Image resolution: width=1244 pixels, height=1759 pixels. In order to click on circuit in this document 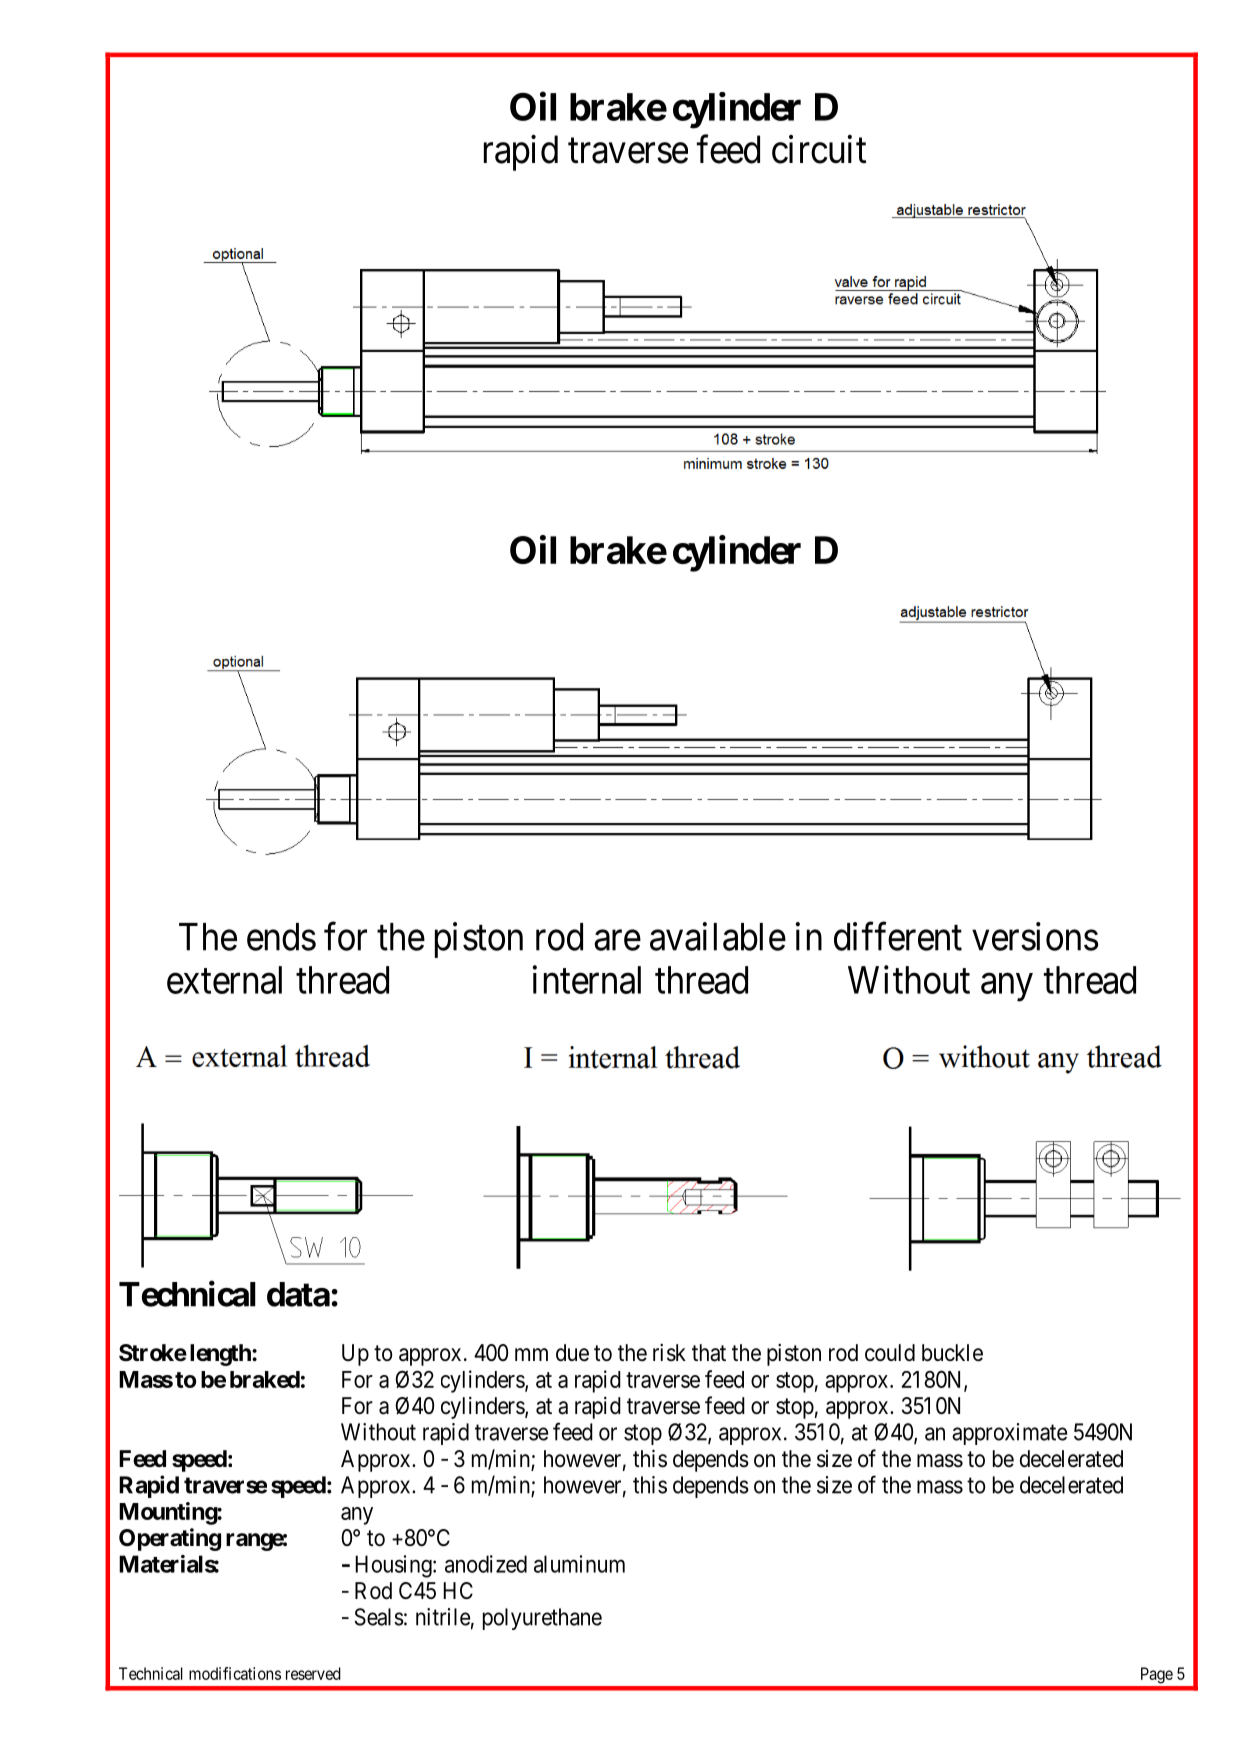, I will do `click(819, 149)`.
